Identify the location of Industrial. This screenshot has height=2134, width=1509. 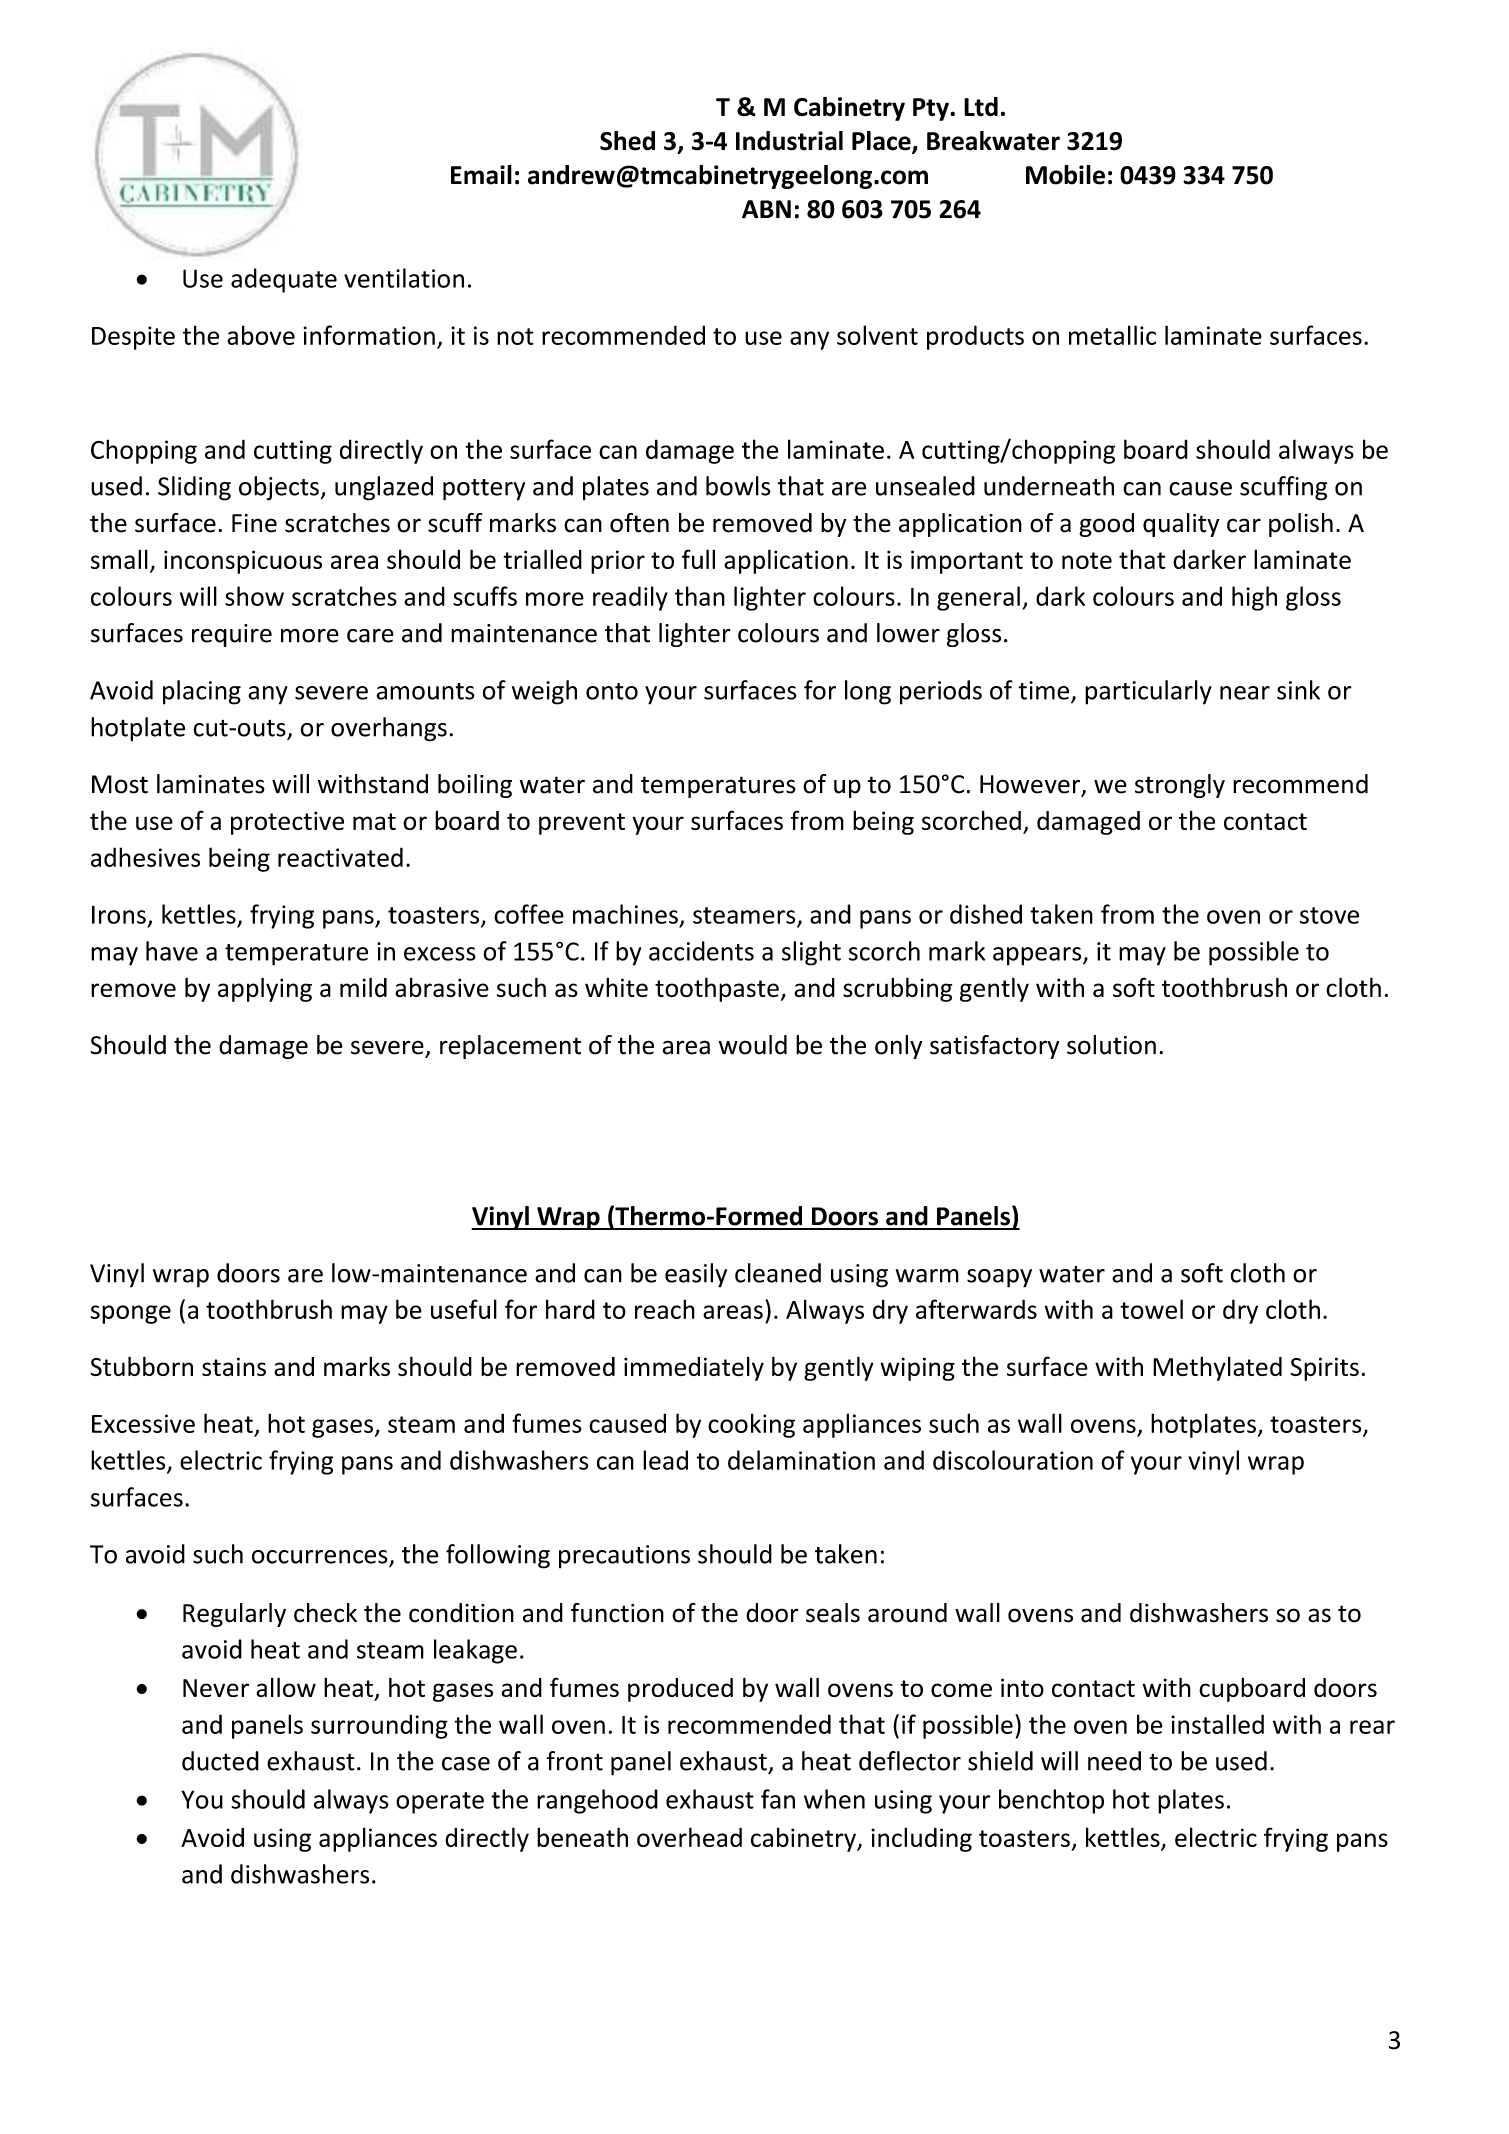
(789, 141).
